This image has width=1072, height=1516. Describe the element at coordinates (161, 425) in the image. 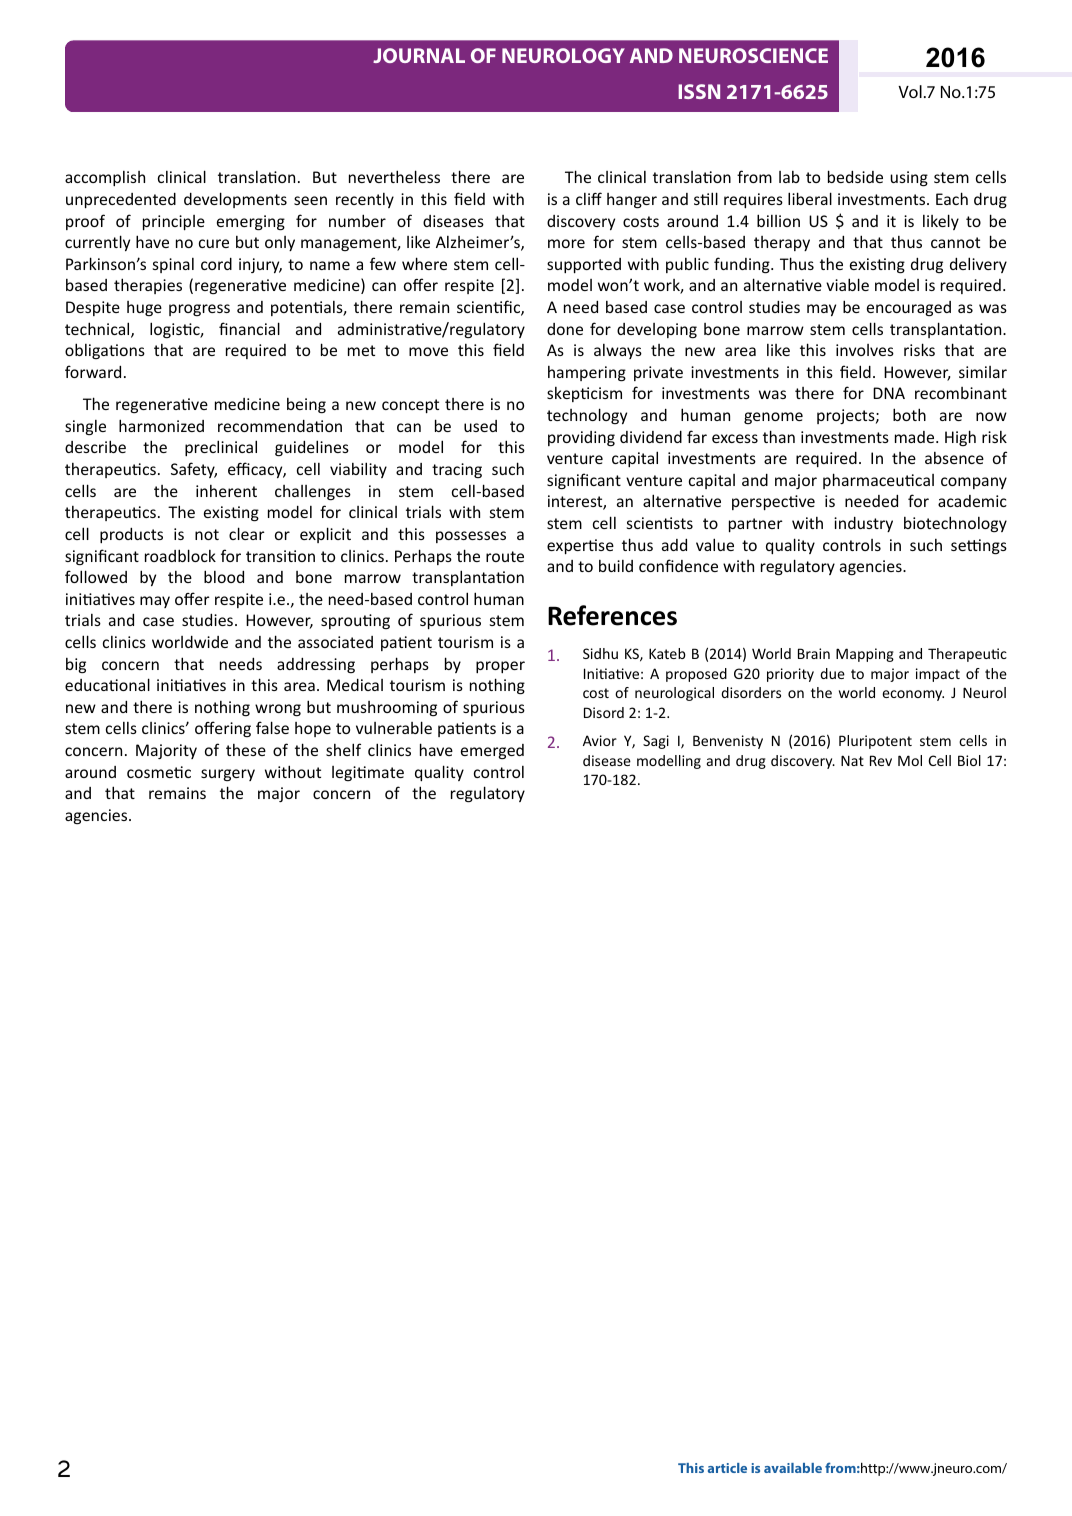

I see `harmonized` at that location.
